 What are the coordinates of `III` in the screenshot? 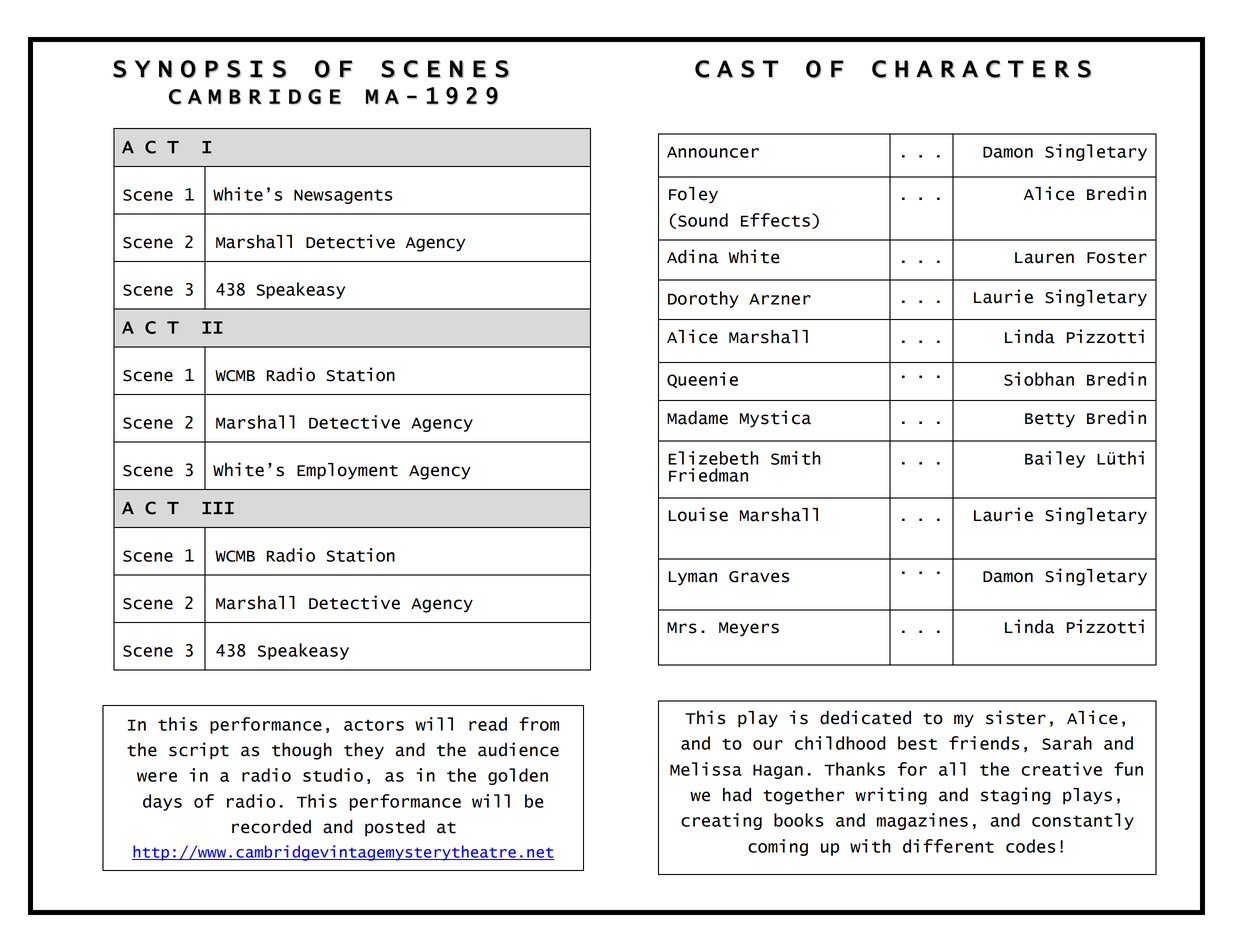 It's located at (218, 508).
